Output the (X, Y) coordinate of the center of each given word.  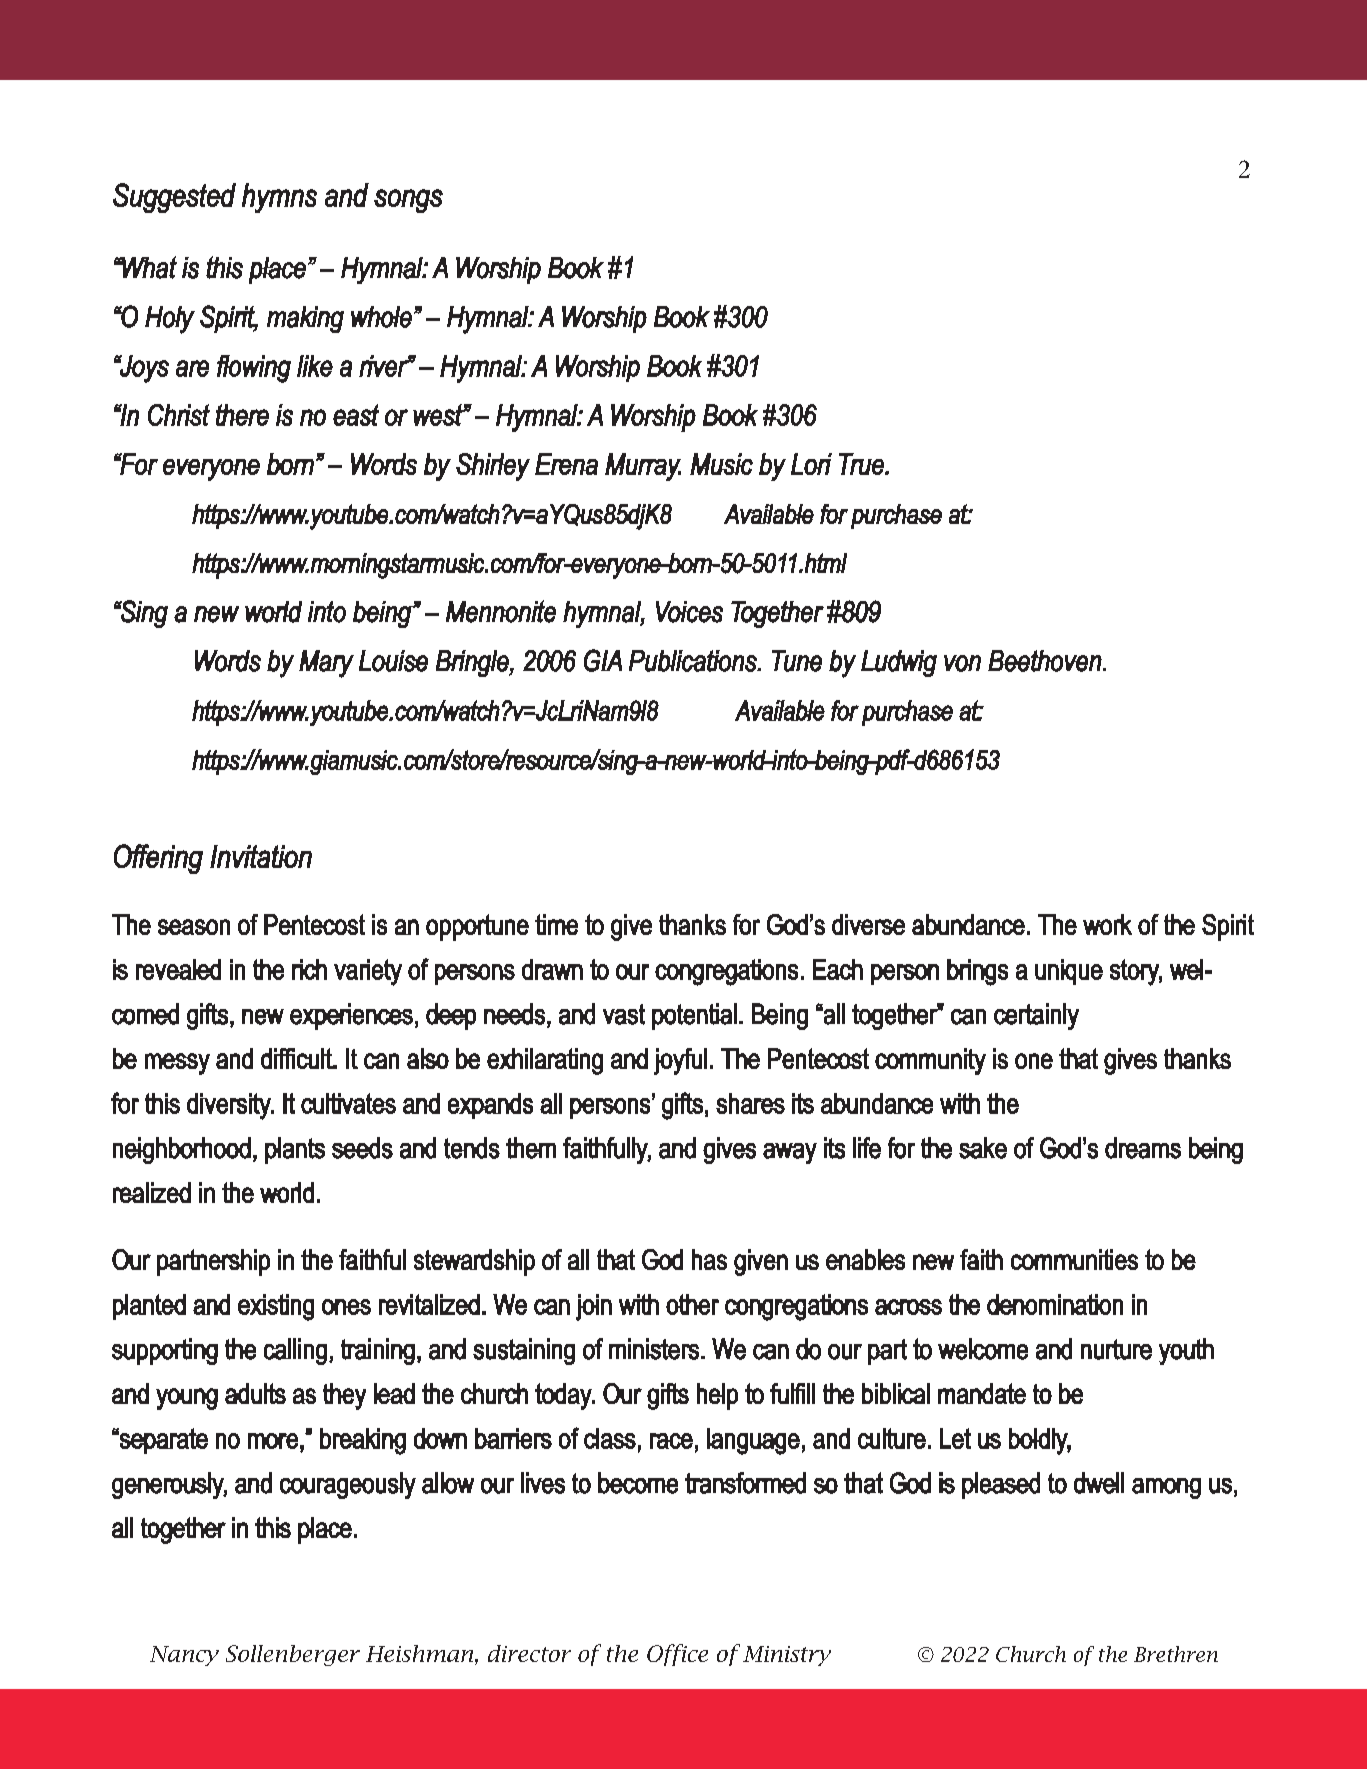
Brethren (1176, 1654)
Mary (326, 664)
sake (983, 1148)
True (862, 464)
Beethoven (1046, 661)
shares (750, 1103)
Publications (694, 661)
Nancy (184, 1656)
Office (677, 1655)
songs (408, 201)
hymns (279, 198)
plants (295, 1150)
